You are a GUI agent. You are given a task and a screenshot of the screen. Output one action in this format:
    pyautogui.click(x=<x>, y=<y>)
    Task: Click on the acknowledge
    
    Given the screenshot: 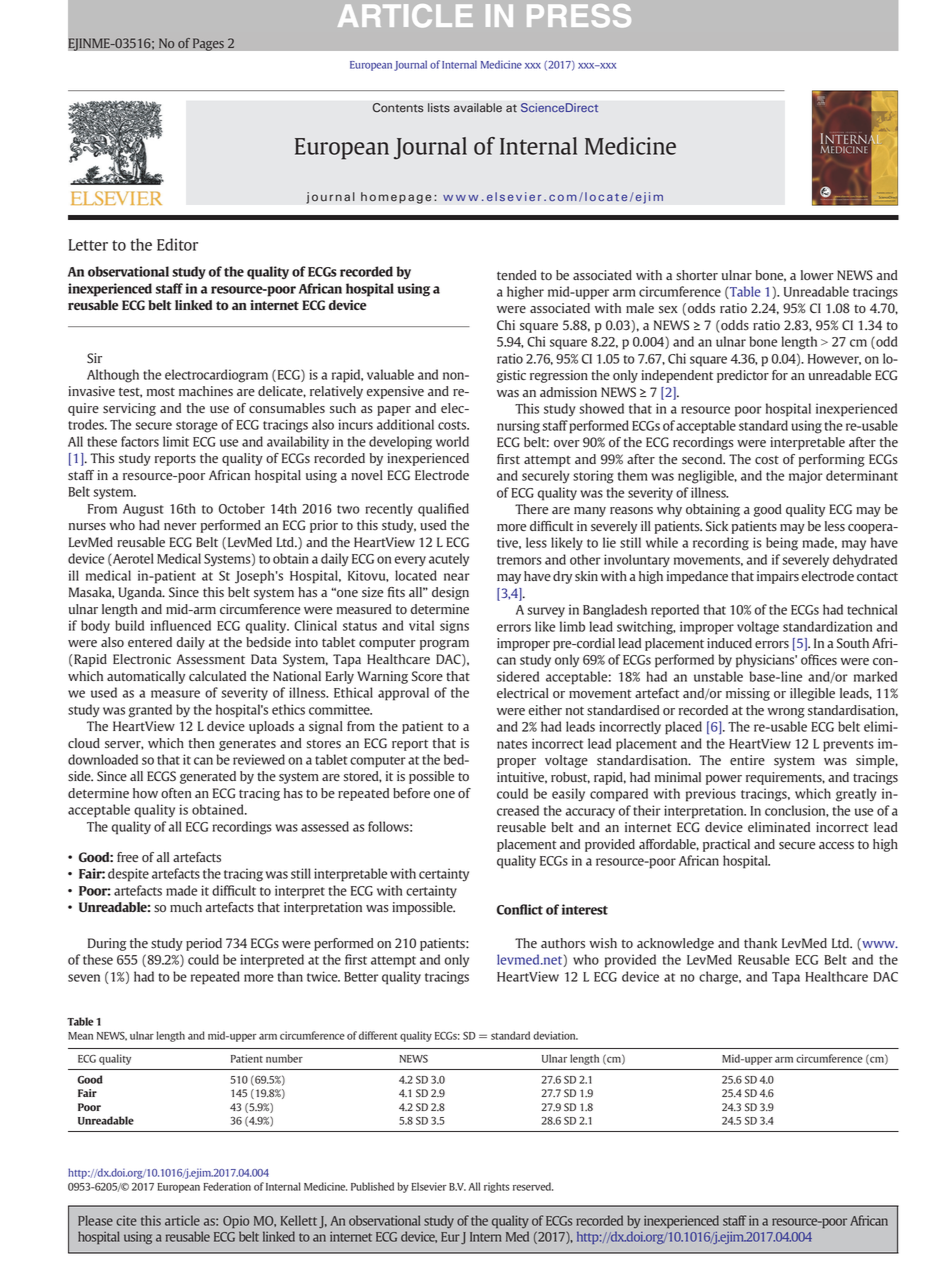 What is the action you would take?
    pyautogui.click(x=675, y=944)
